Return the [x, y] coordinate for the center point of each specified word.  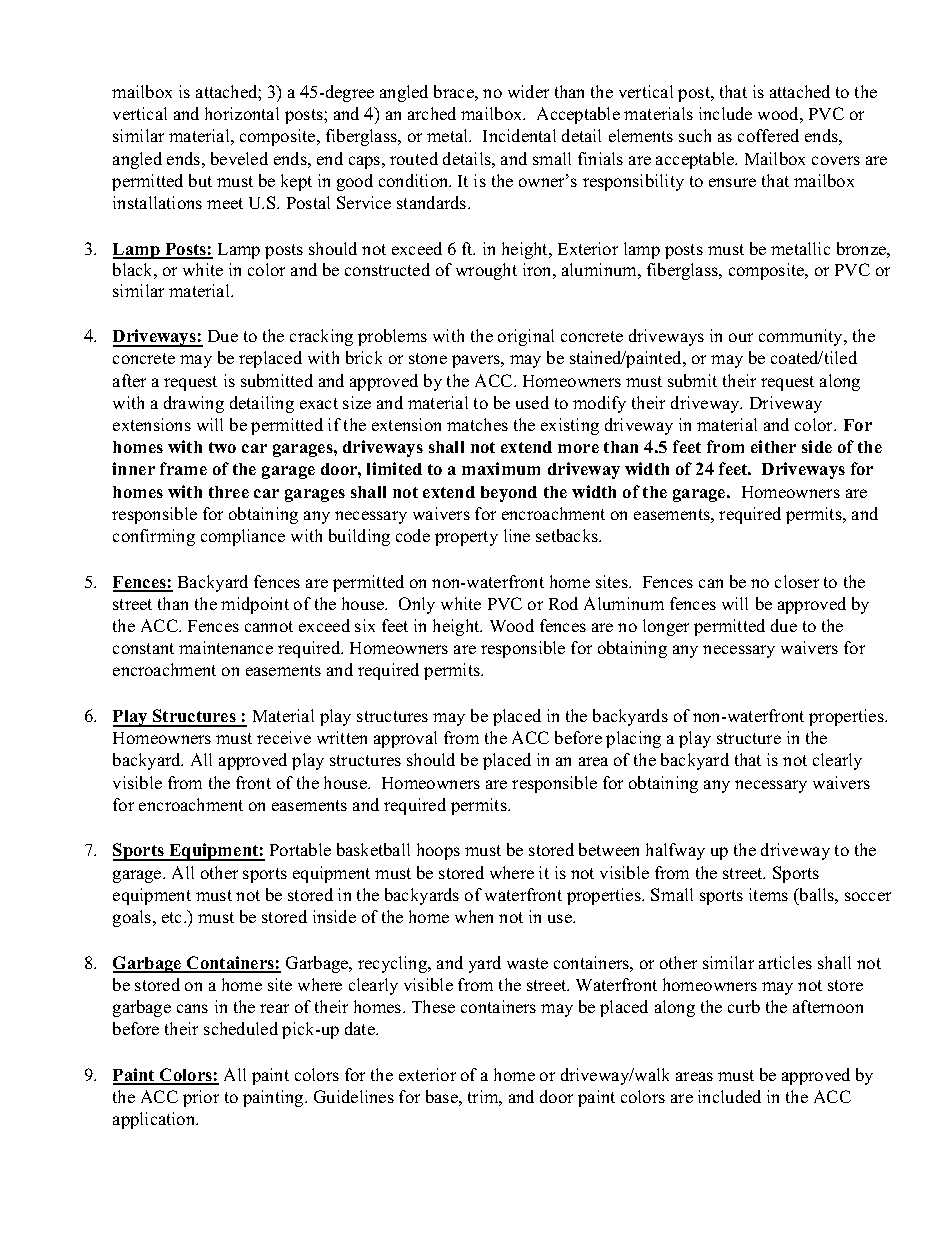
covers [836, 160]
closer [797, 581]
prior [201, 1098]
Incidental [519, 135]
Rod [563, 603]
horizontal [242, 113]
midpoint [255, 605]
